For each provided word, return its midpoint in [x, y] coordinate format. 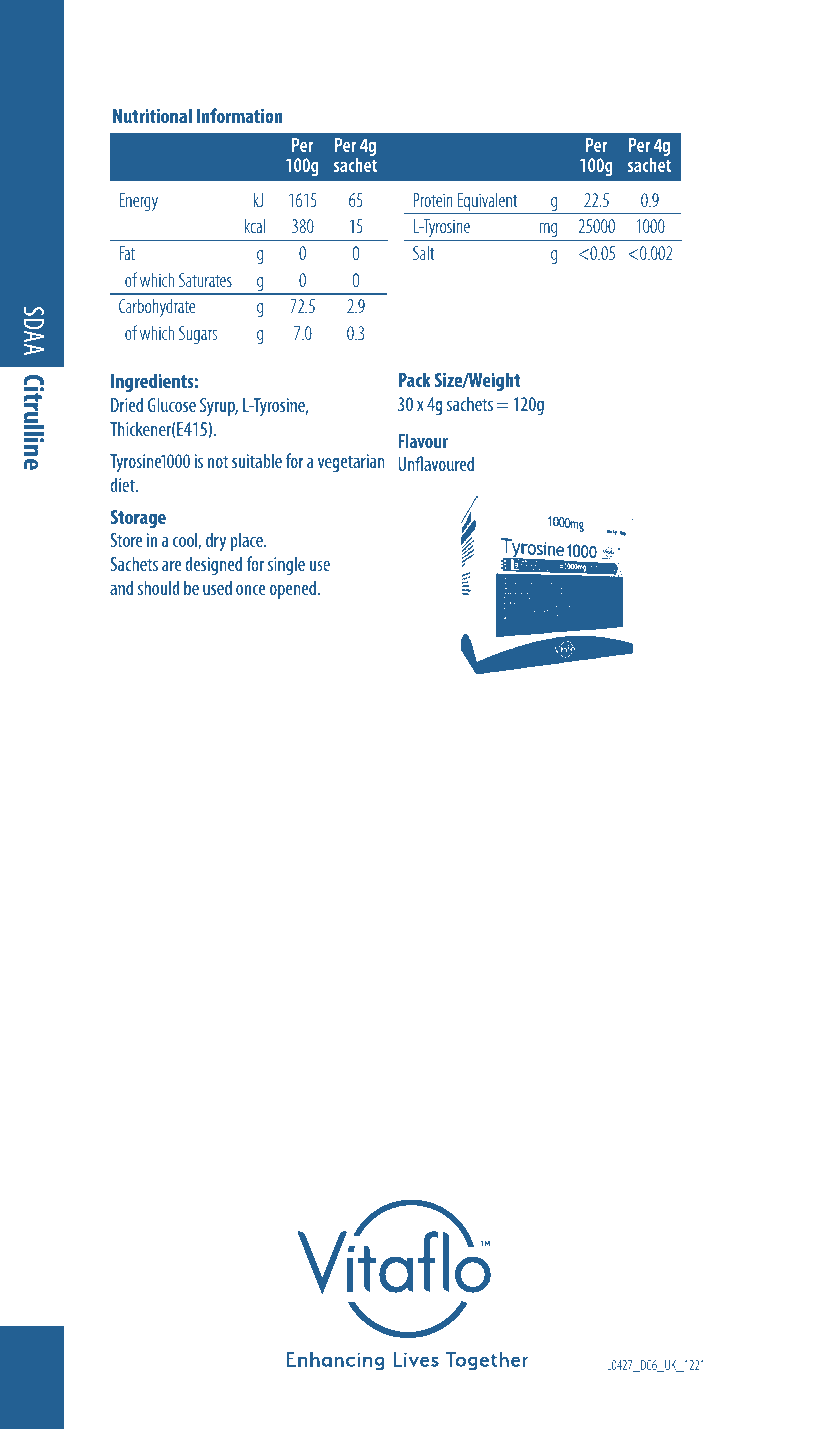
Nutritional [152, 115]
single [286, 565]
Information [240, 115]
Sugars [198, 335]
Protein [433, 200]
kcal [255, 225]
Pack [414, 379]
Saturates [205, 280]
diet [123, 484]
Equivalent [488, 203]
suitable [257, 460]
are [171, 566]
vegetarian [351, 463]
